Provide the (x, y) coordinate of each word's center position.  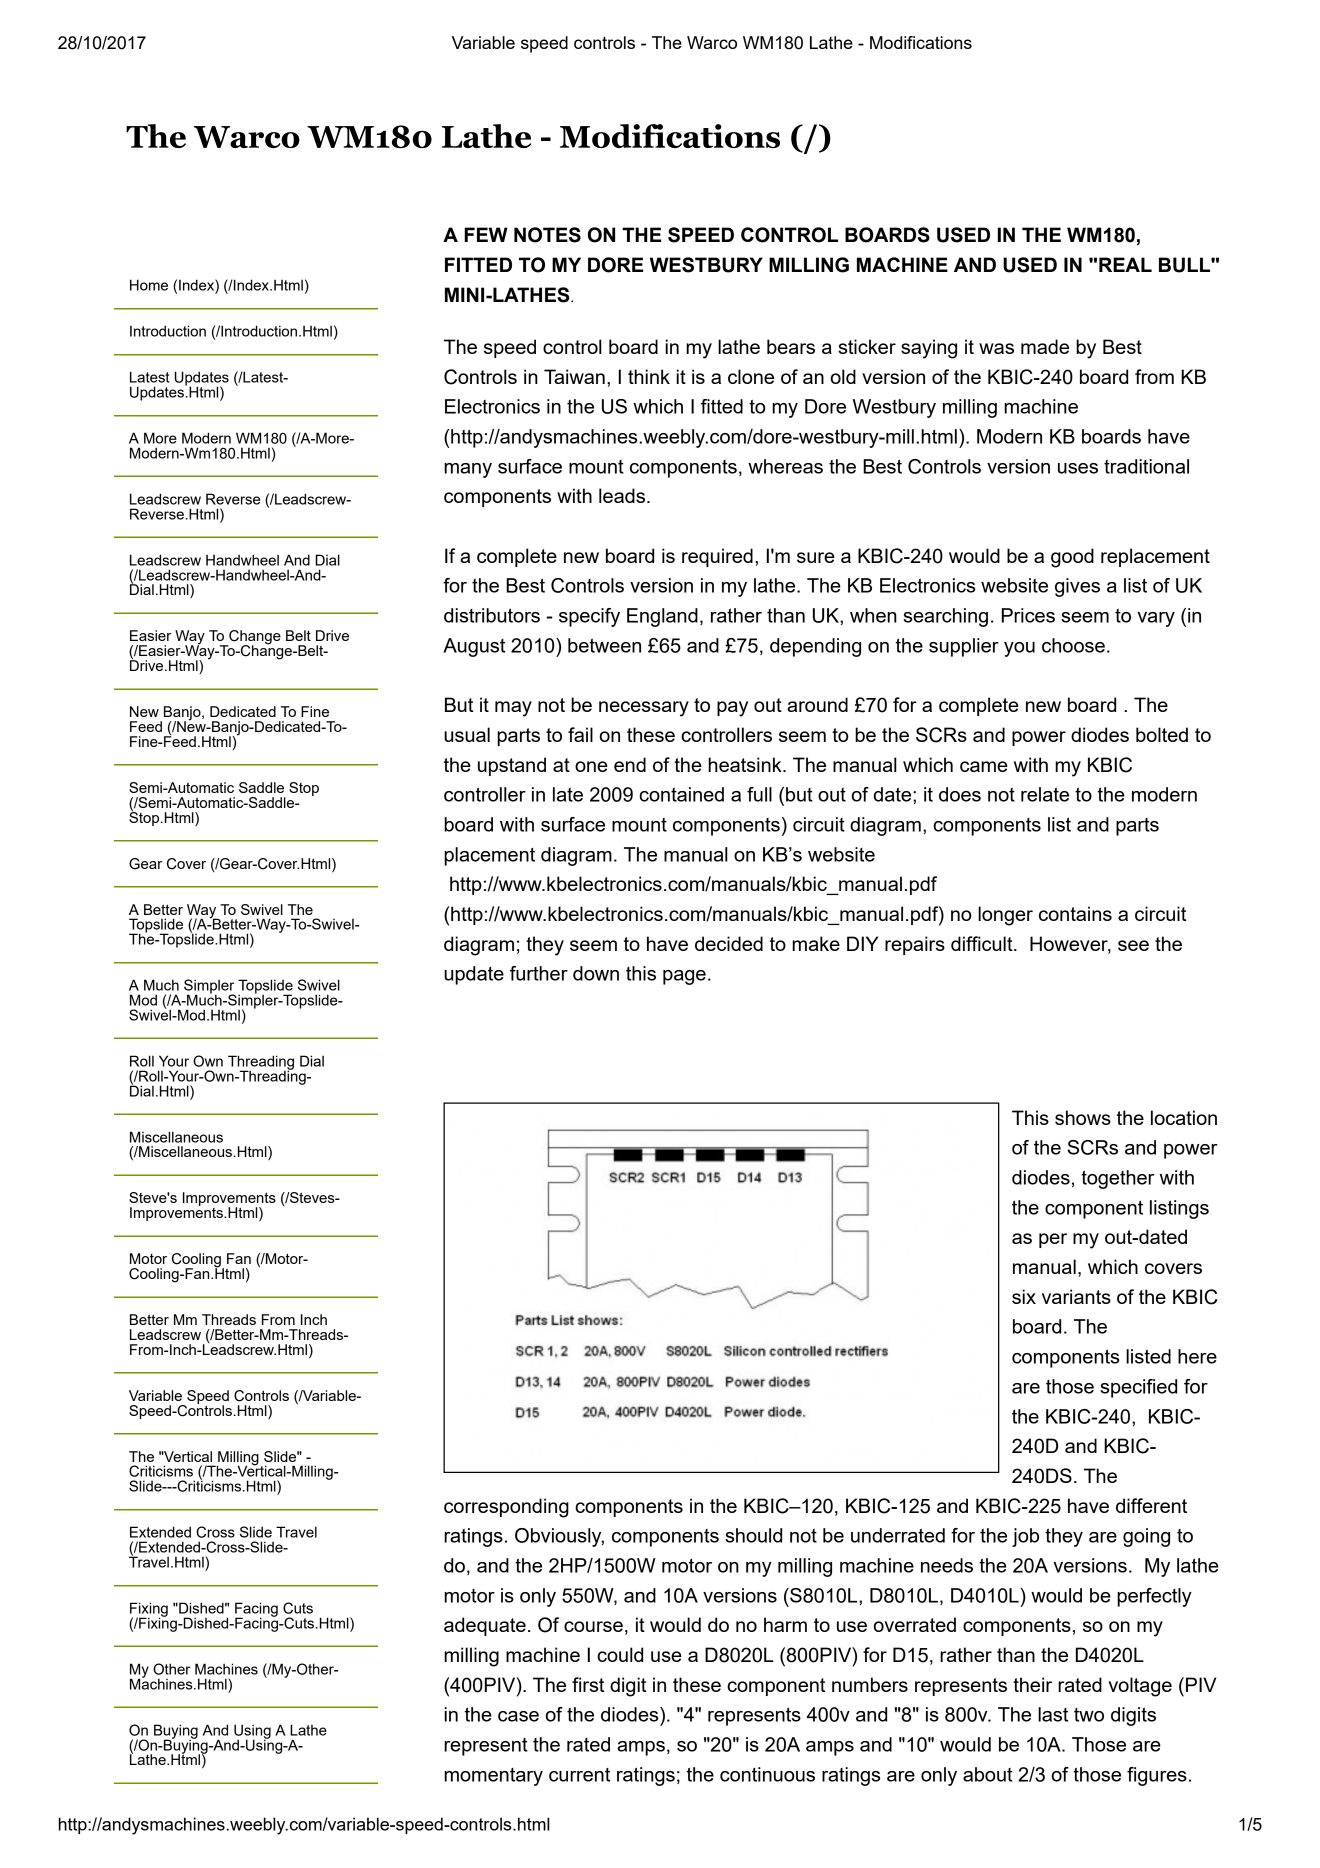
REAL (1125, 264)
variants (1076, 1296)
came (984, 766)
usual (467, 734)
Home (149, 285)
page (684, 977)
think (649, 376)
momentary (493, 1777)
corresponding (506, 1508)
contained (681, 794)
